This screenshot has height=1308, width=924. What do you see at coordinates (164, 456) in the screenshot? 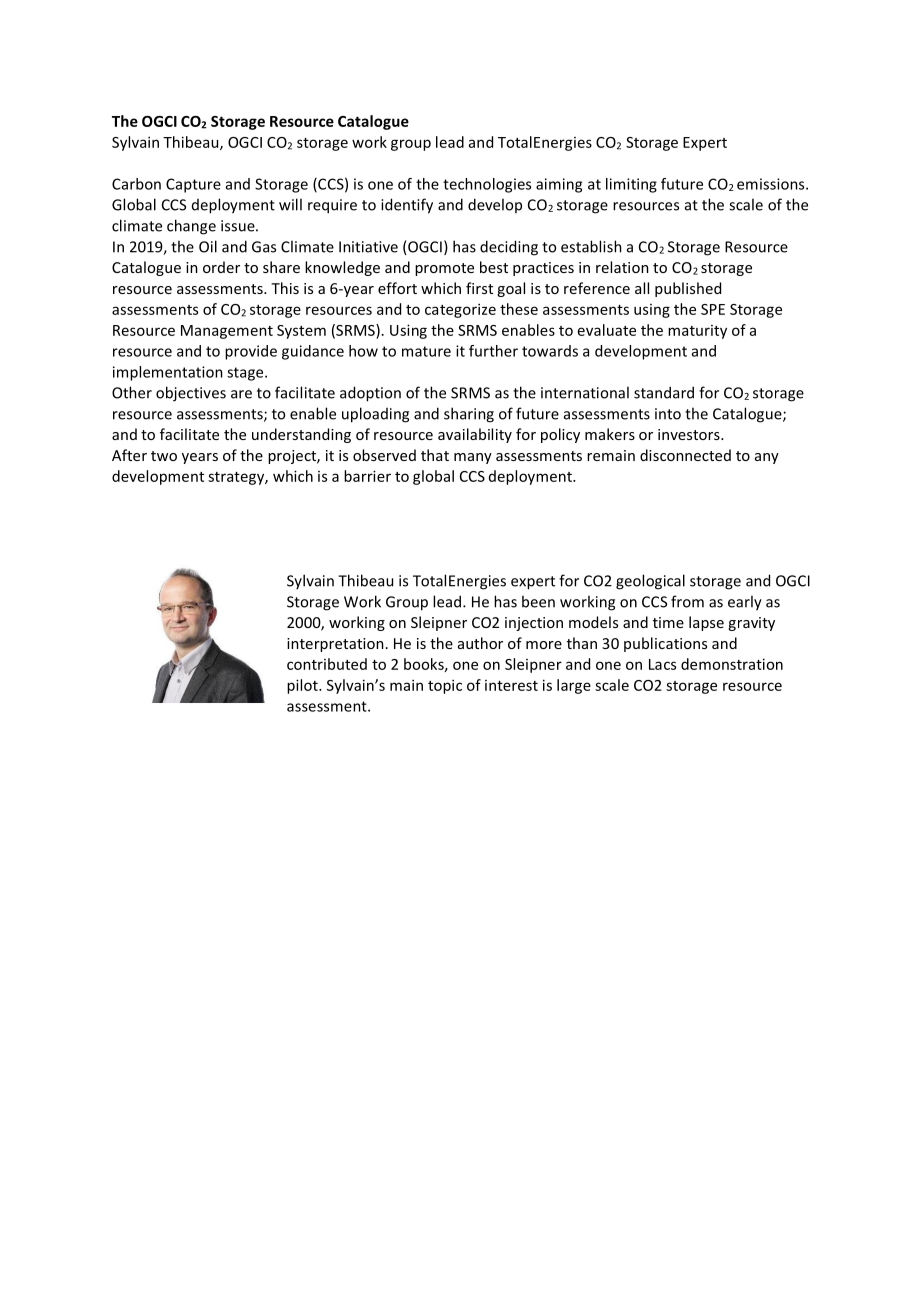
I see `two` at bounding box center [164, 456].
